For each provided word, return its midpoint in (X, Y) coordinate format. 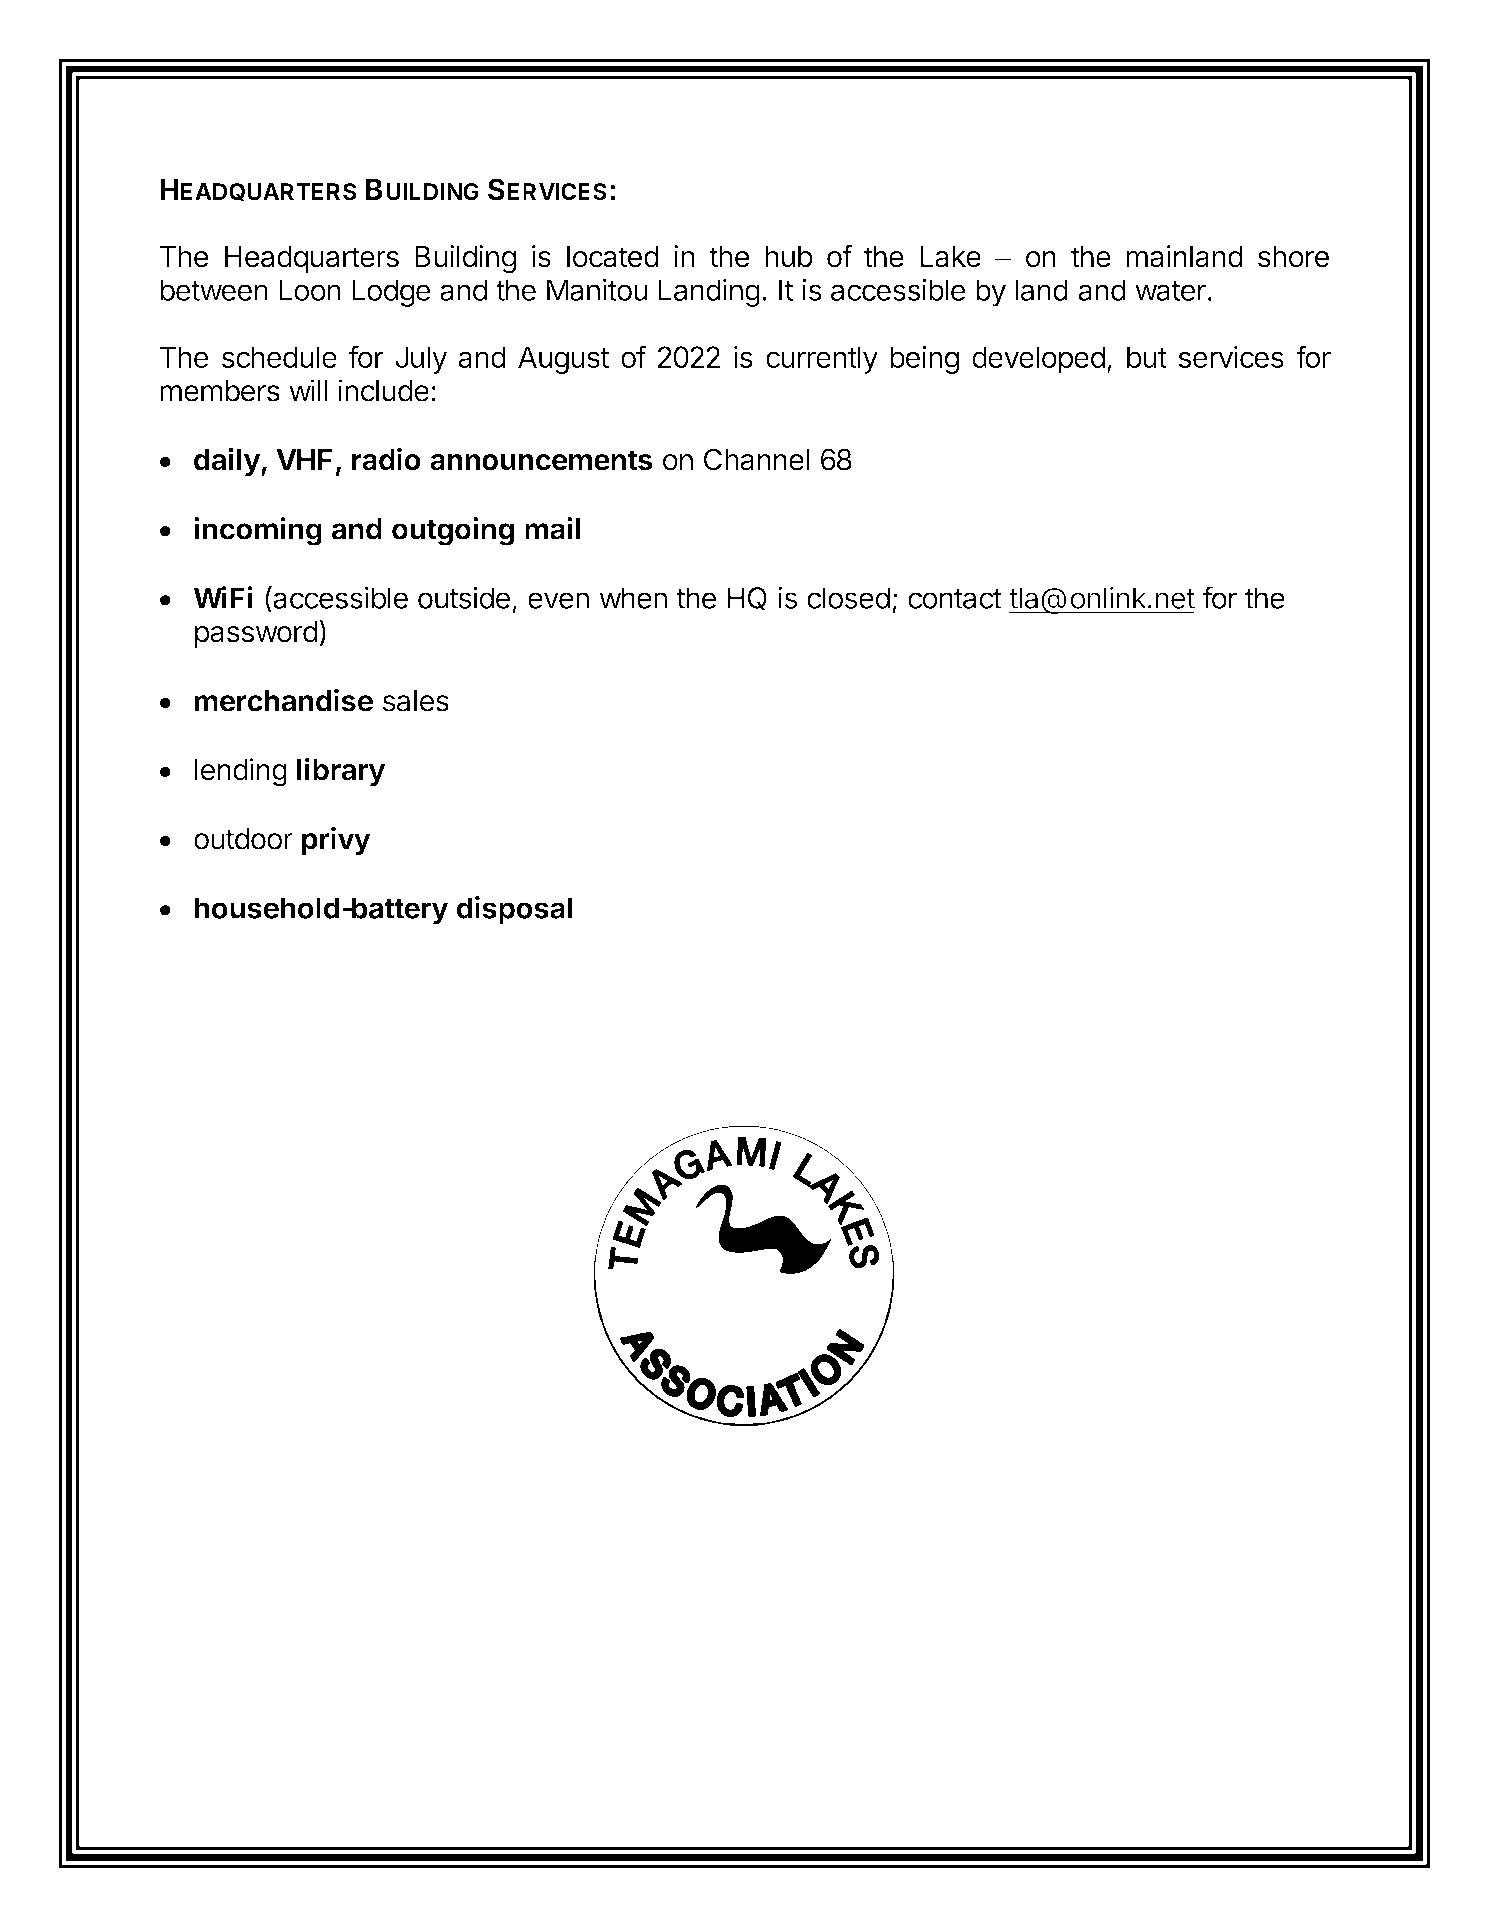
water (1170, 291)
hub (789, 257)
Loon (310, 290)
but (1147, 357)
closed (848, 598)
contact (955, 599)
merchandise (283, 700)
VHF (304, 459)
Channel (756, 459)
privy (336, 841)
